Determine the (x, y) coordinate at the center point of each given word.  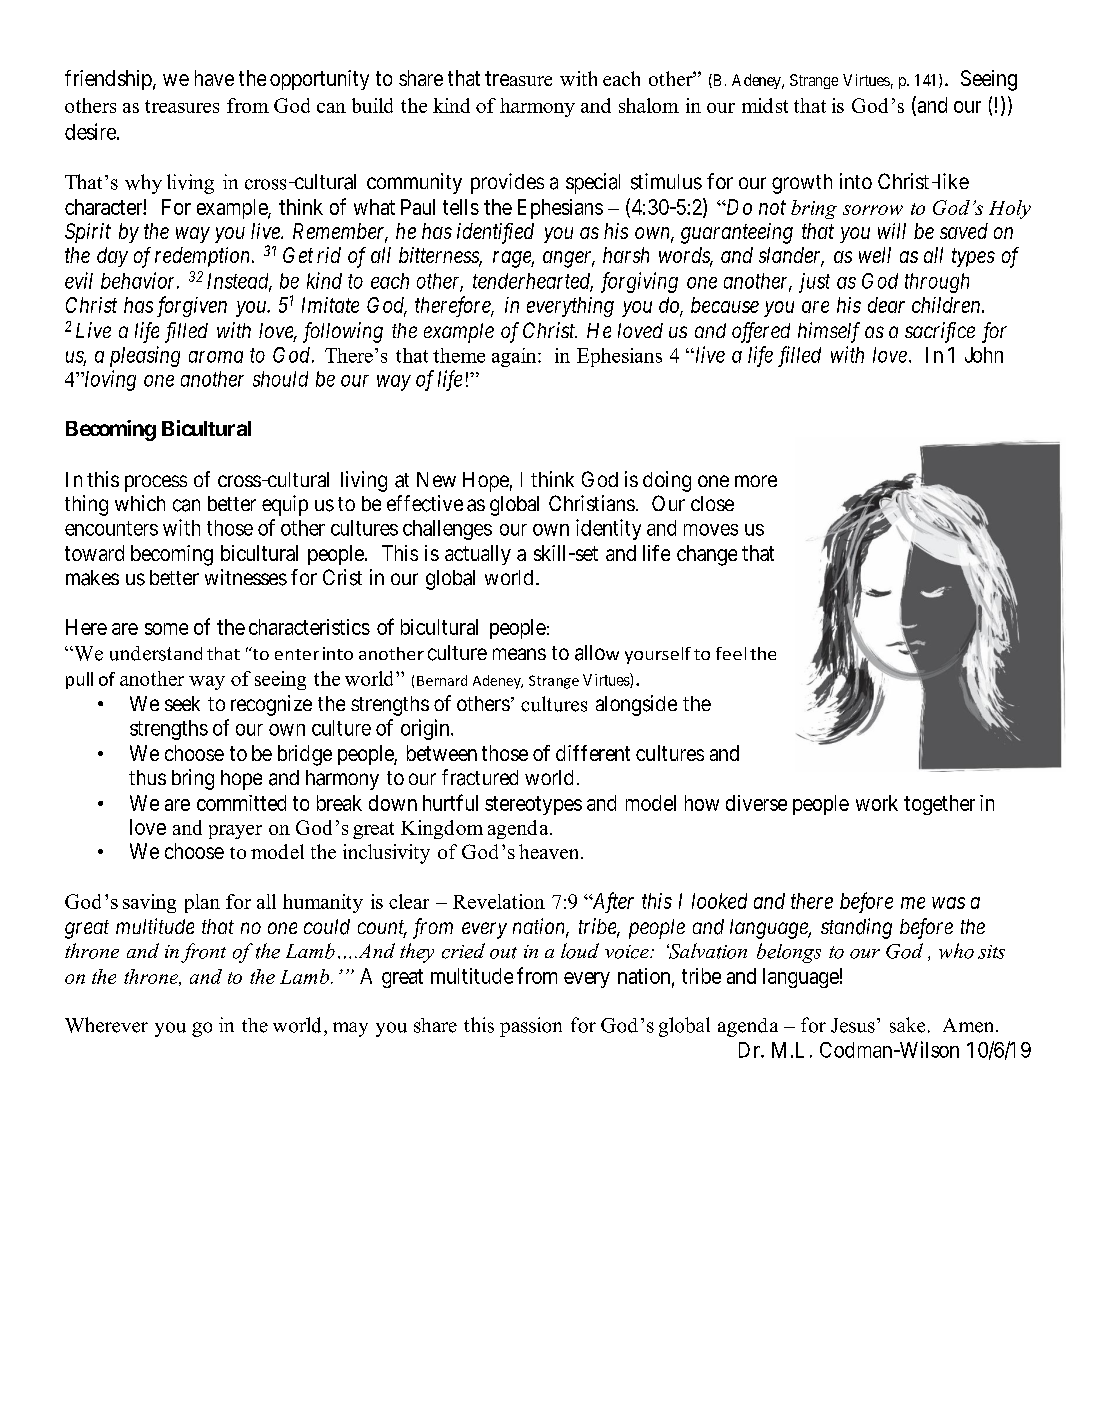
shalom (649, 105)
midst (765, 105)
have (214, 78)
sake (907, 1025)
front (203, 953)
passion (531, 1027)
